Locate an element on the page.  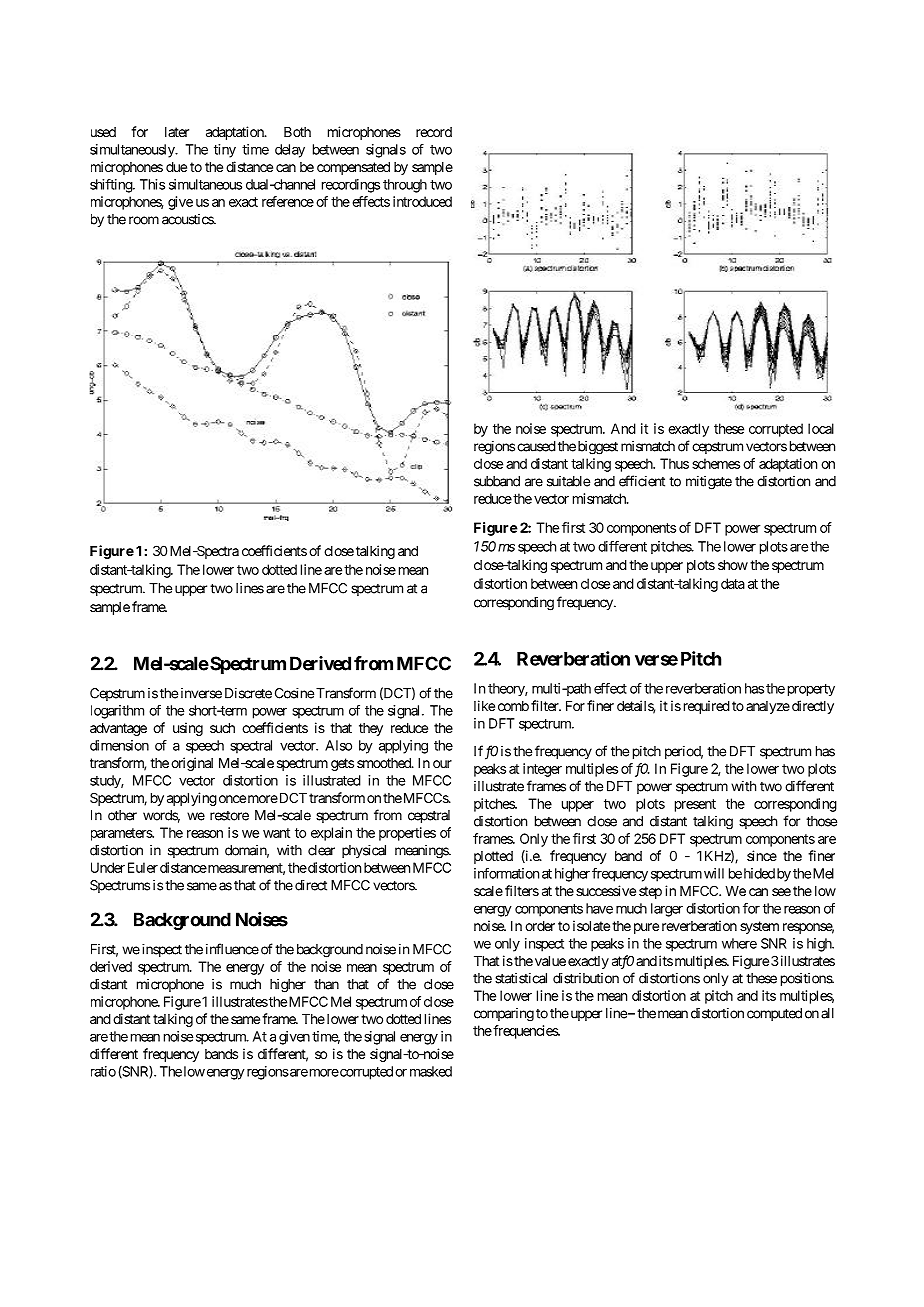
introduced is located at coordinates (422, 201).
